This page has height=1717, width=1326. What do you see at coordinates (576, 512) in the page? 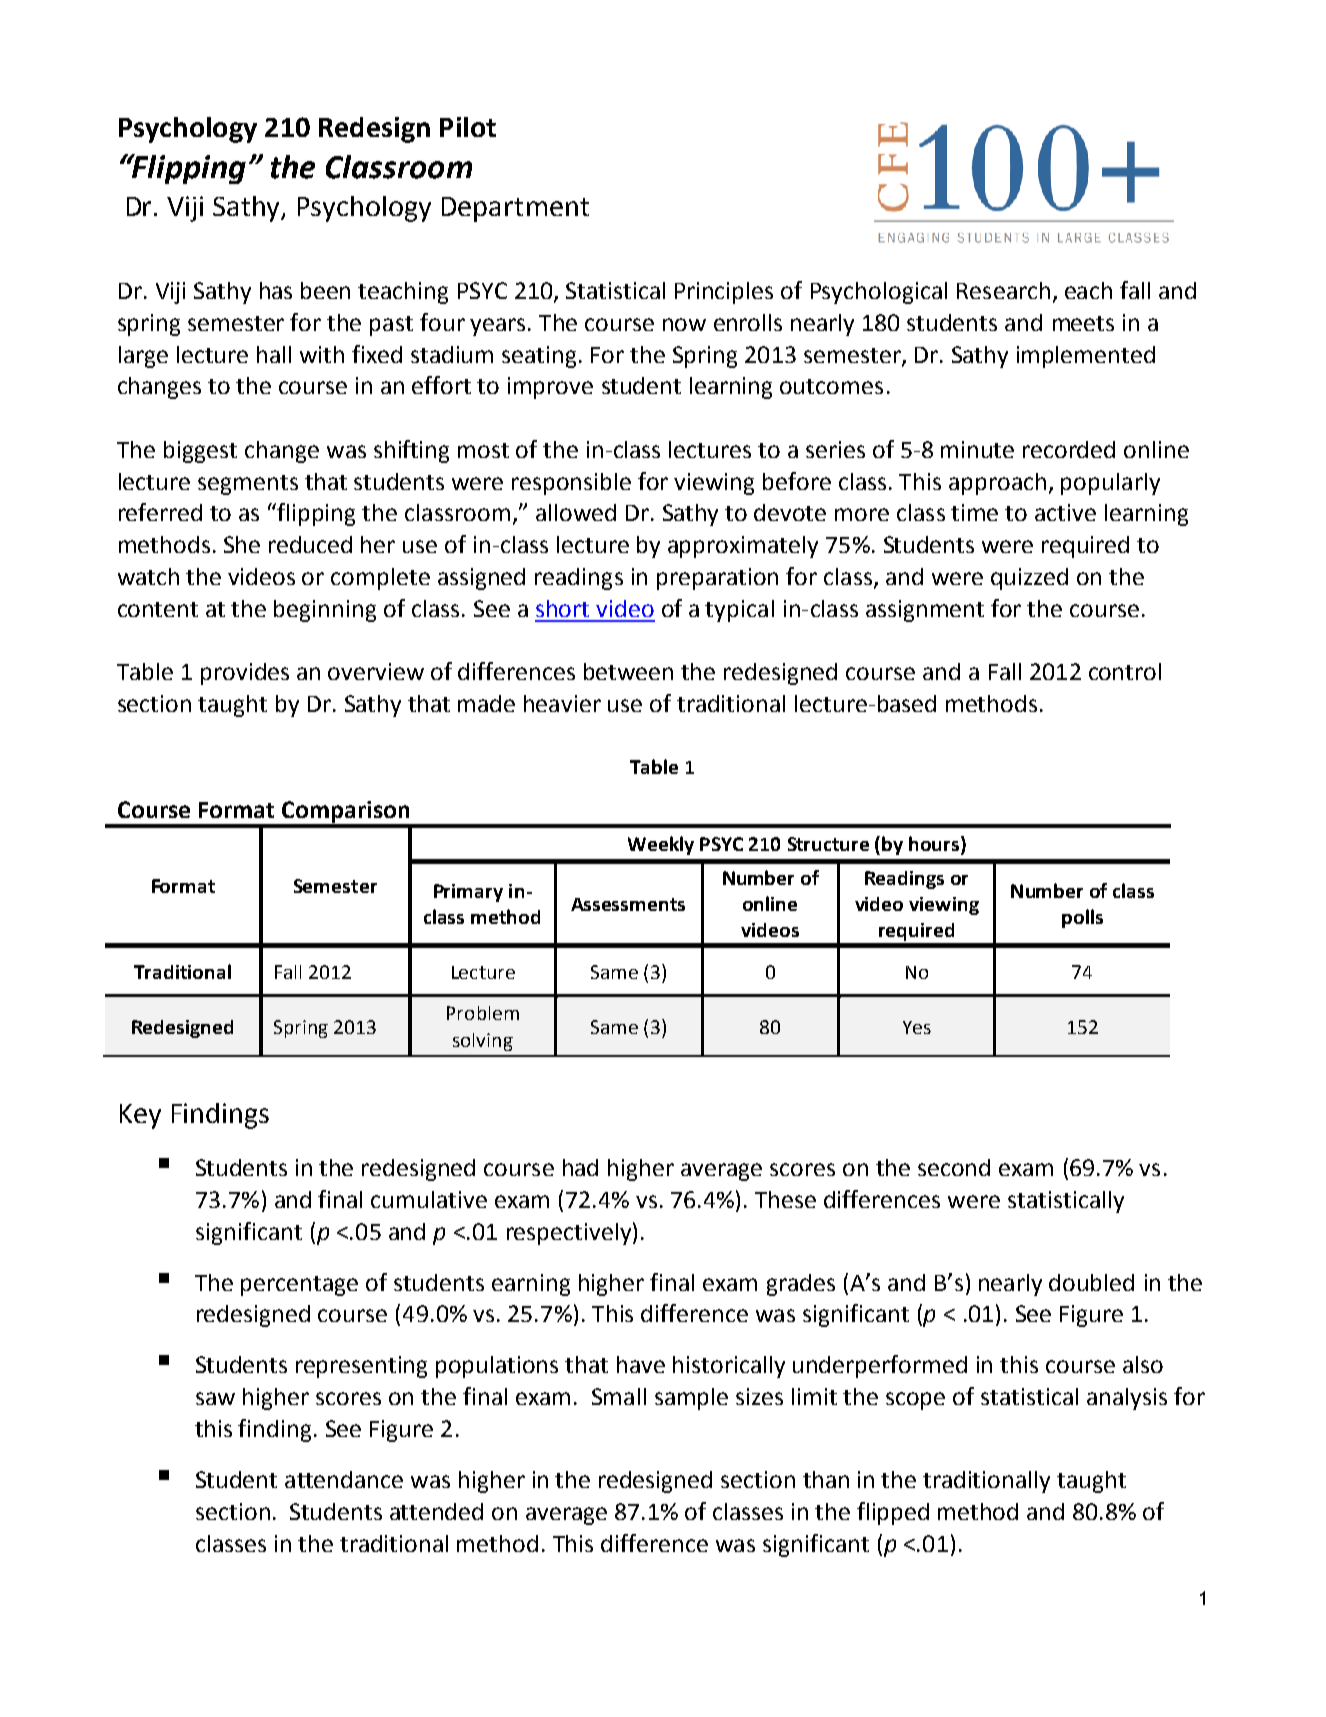
I see `allowed` at bounding box center [576, 512].
